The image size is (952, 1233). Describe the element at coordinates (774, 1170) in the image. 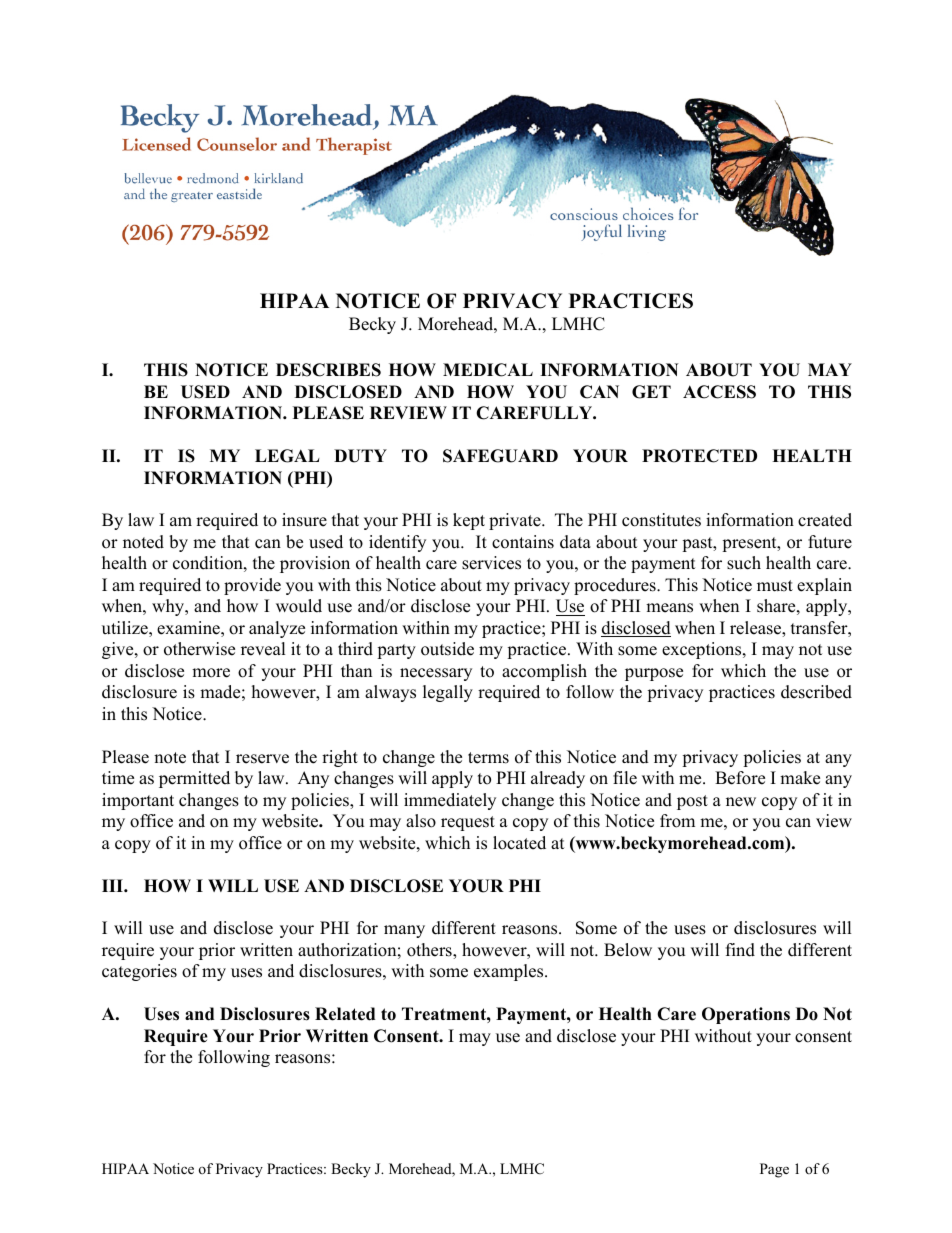

I see `Page` at that location.
